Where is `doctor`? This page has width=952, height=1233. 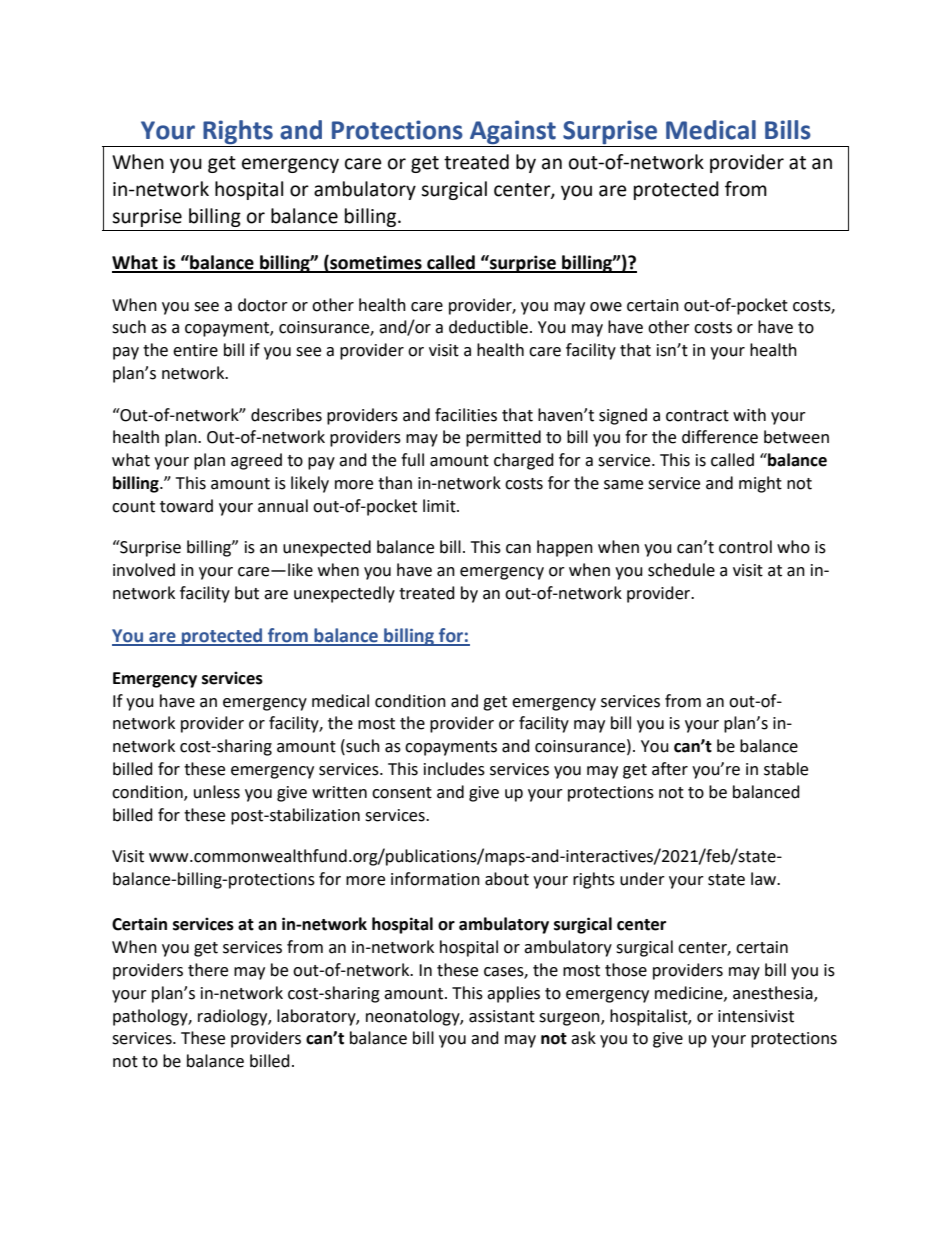
doctor is located at coordinates (263, 305).
